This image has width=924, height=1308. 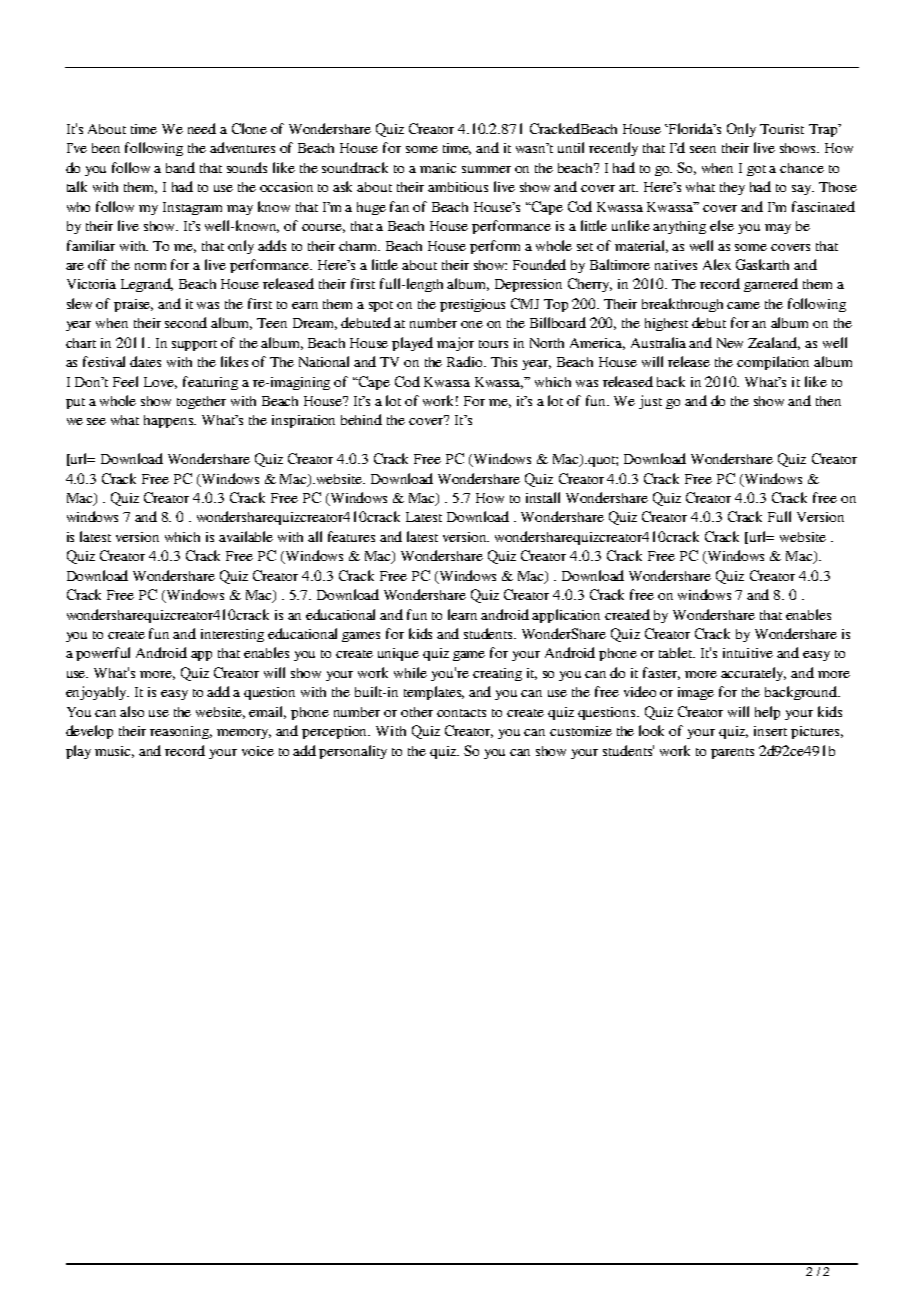 I want to click on prestigious, so click(x=472, y=305).
